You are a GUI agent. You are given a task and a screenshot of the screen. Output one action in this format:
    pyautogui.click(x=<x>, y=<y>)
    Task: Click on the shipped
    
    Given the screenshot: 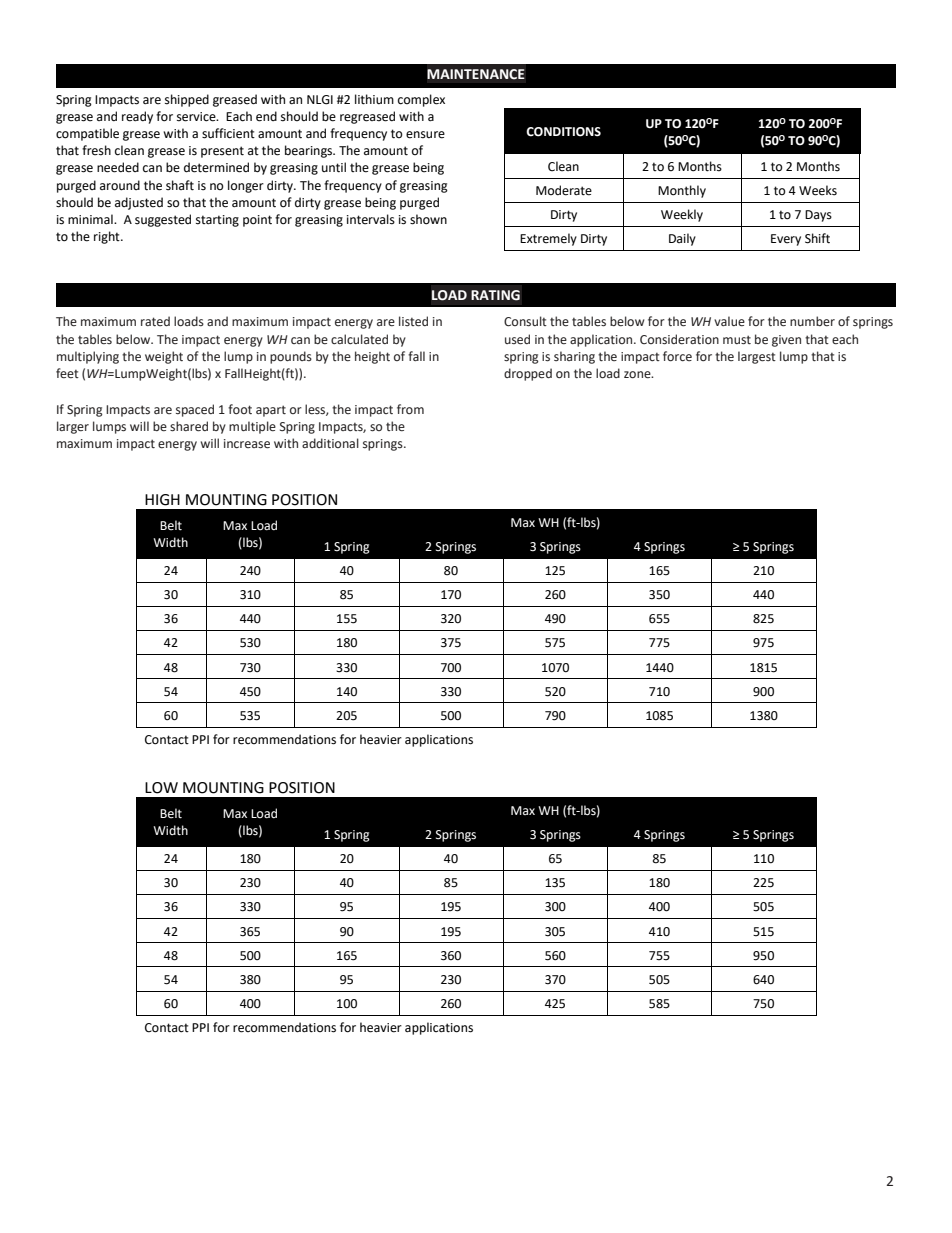 What is the action you would take?
    pyautogui.click(x=187, y=100)
